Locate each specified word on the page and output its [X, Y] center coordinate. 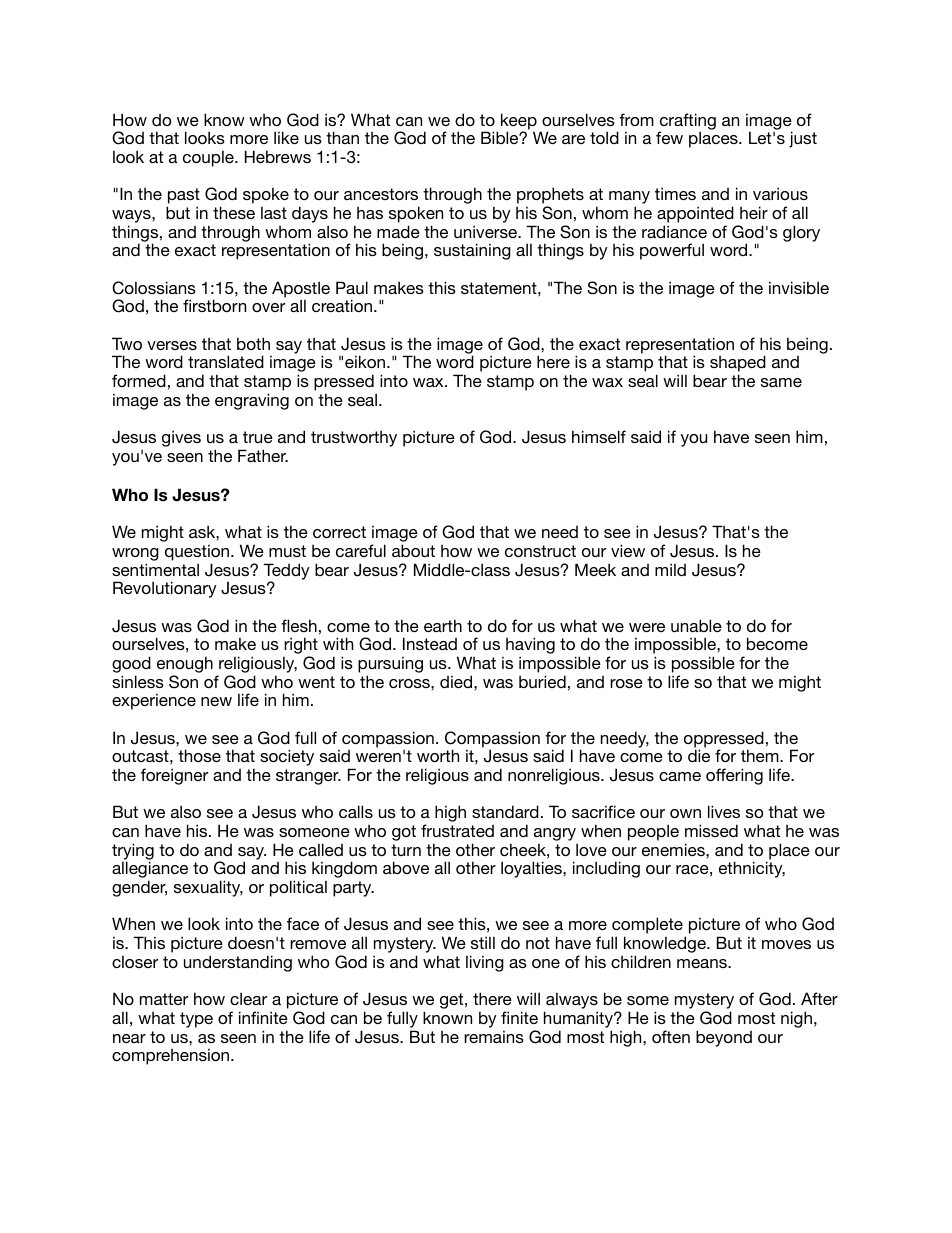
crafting [687, 122]
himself [599, 436]
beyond [724, 1038]
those [199, 755]
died [457, 681]
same [781, 382]
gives [181, 438]
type [196, 1020]
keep [519, 122]
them [761, 755]
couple [209, 158]
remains [494, 1036]
